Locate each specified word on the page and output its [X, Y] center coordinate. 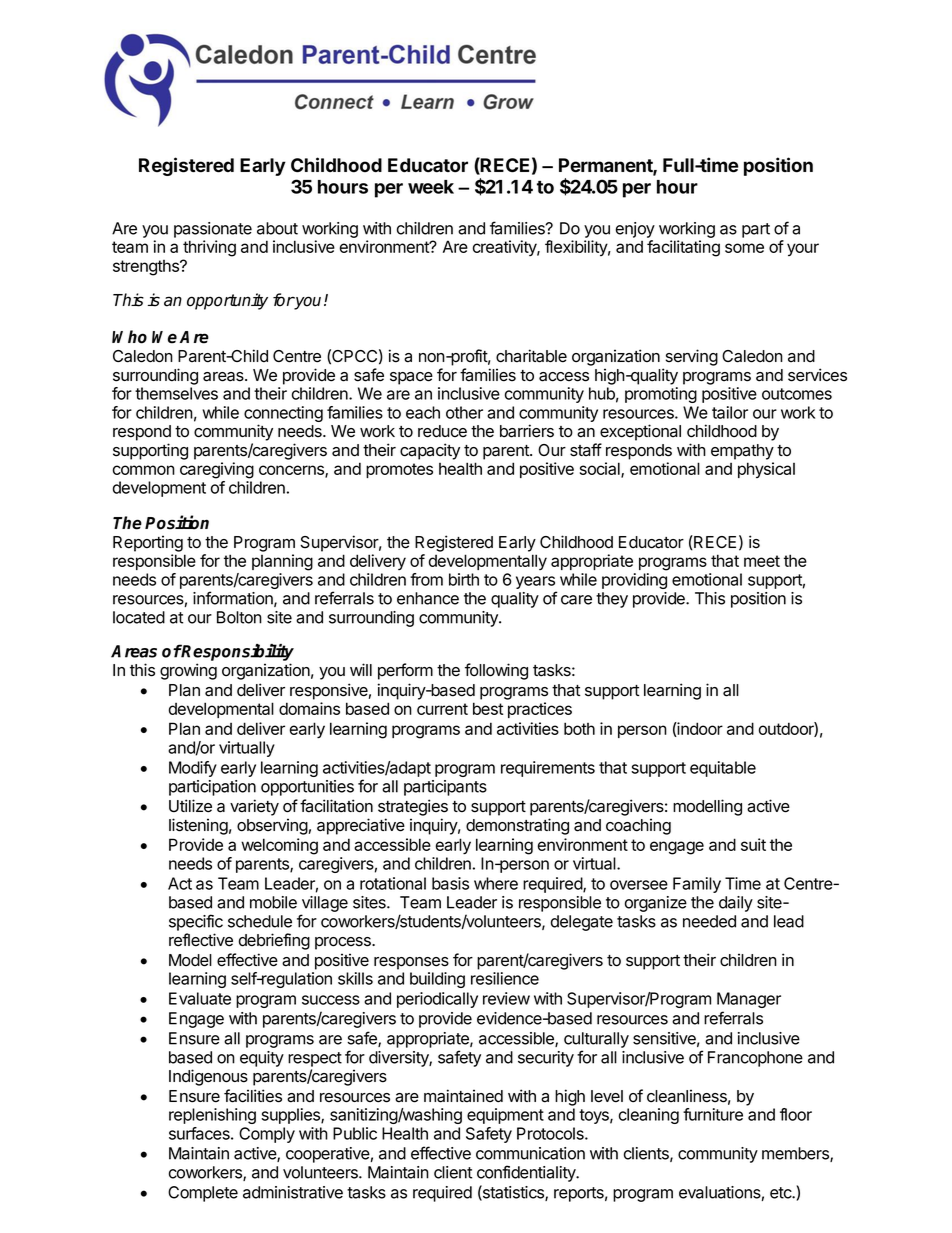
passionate [213, 230]
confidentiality [527, 1173]
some [744, 248]
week [431, 187]
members [796, 1154]
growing [188, 671]
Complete [203, 1194]
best [488, 708]
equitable [723, 769]
